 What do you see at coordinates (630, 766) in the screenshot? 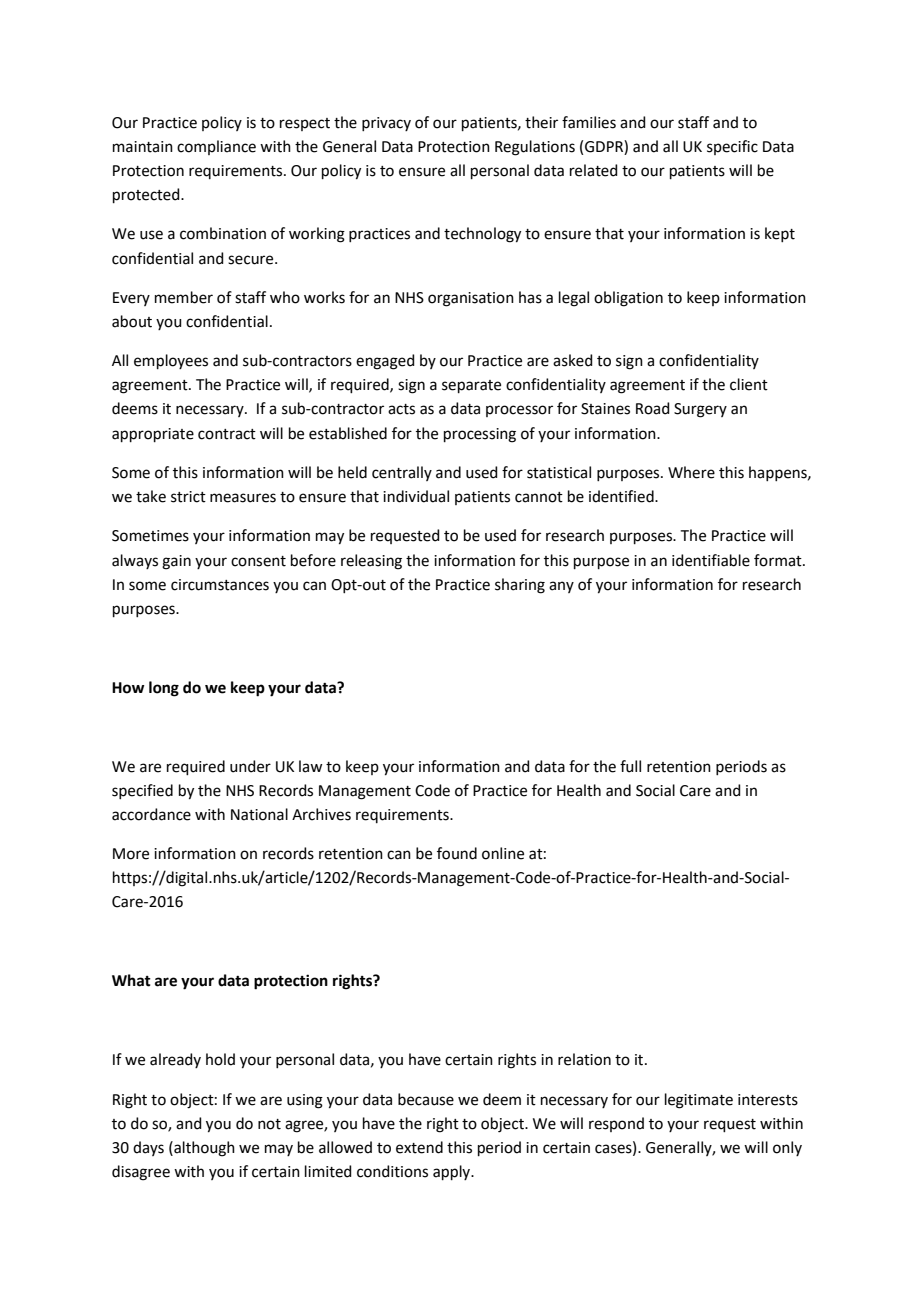
I see `full` at bounding box center [630, 766].
